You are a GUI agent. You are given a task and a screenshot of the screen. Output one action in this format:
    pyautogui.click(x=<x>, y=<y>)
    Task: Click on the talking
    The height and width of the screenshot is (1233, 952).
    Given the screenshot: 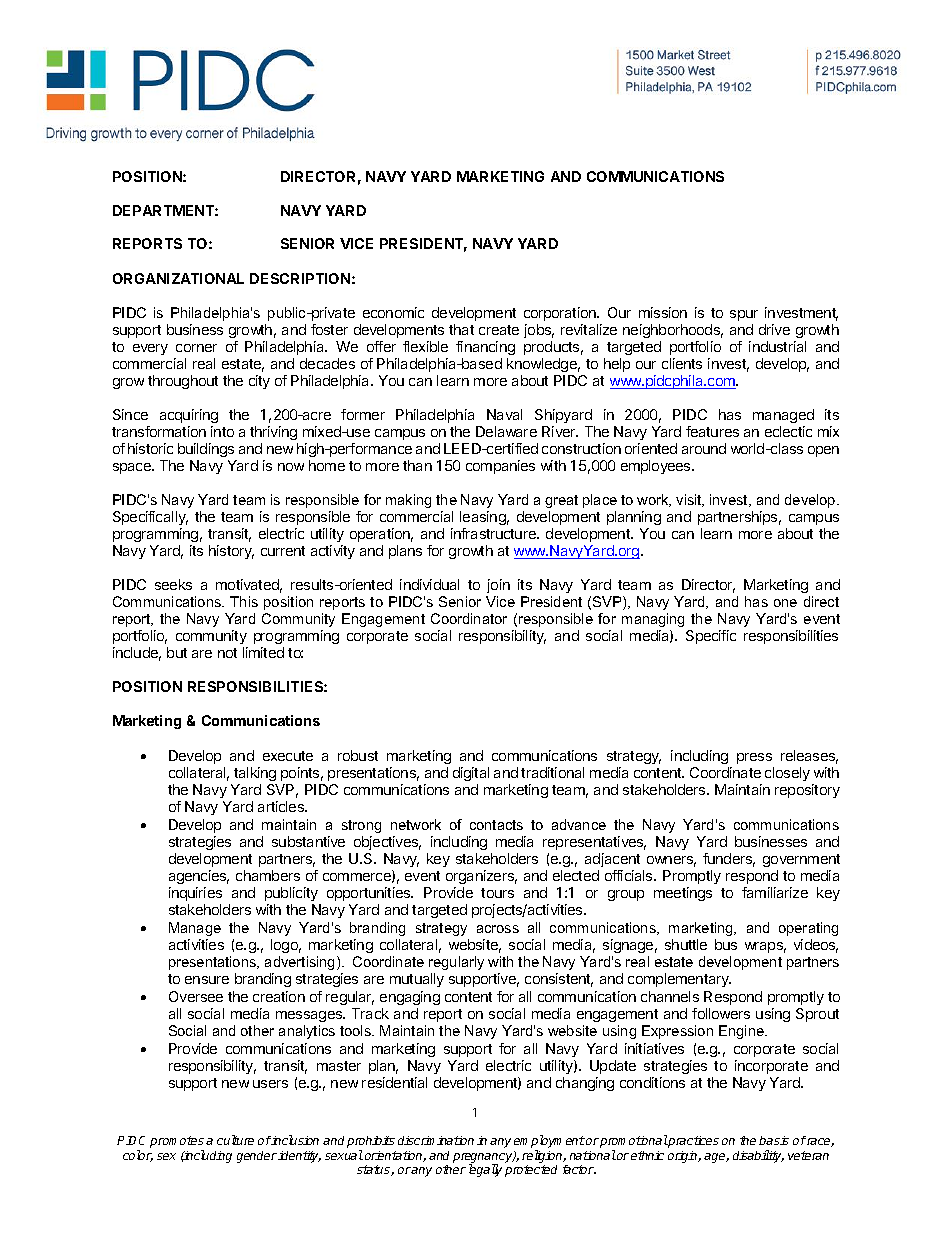 What is the action you would take?
    pyautogui.click(x=255, y=774)
